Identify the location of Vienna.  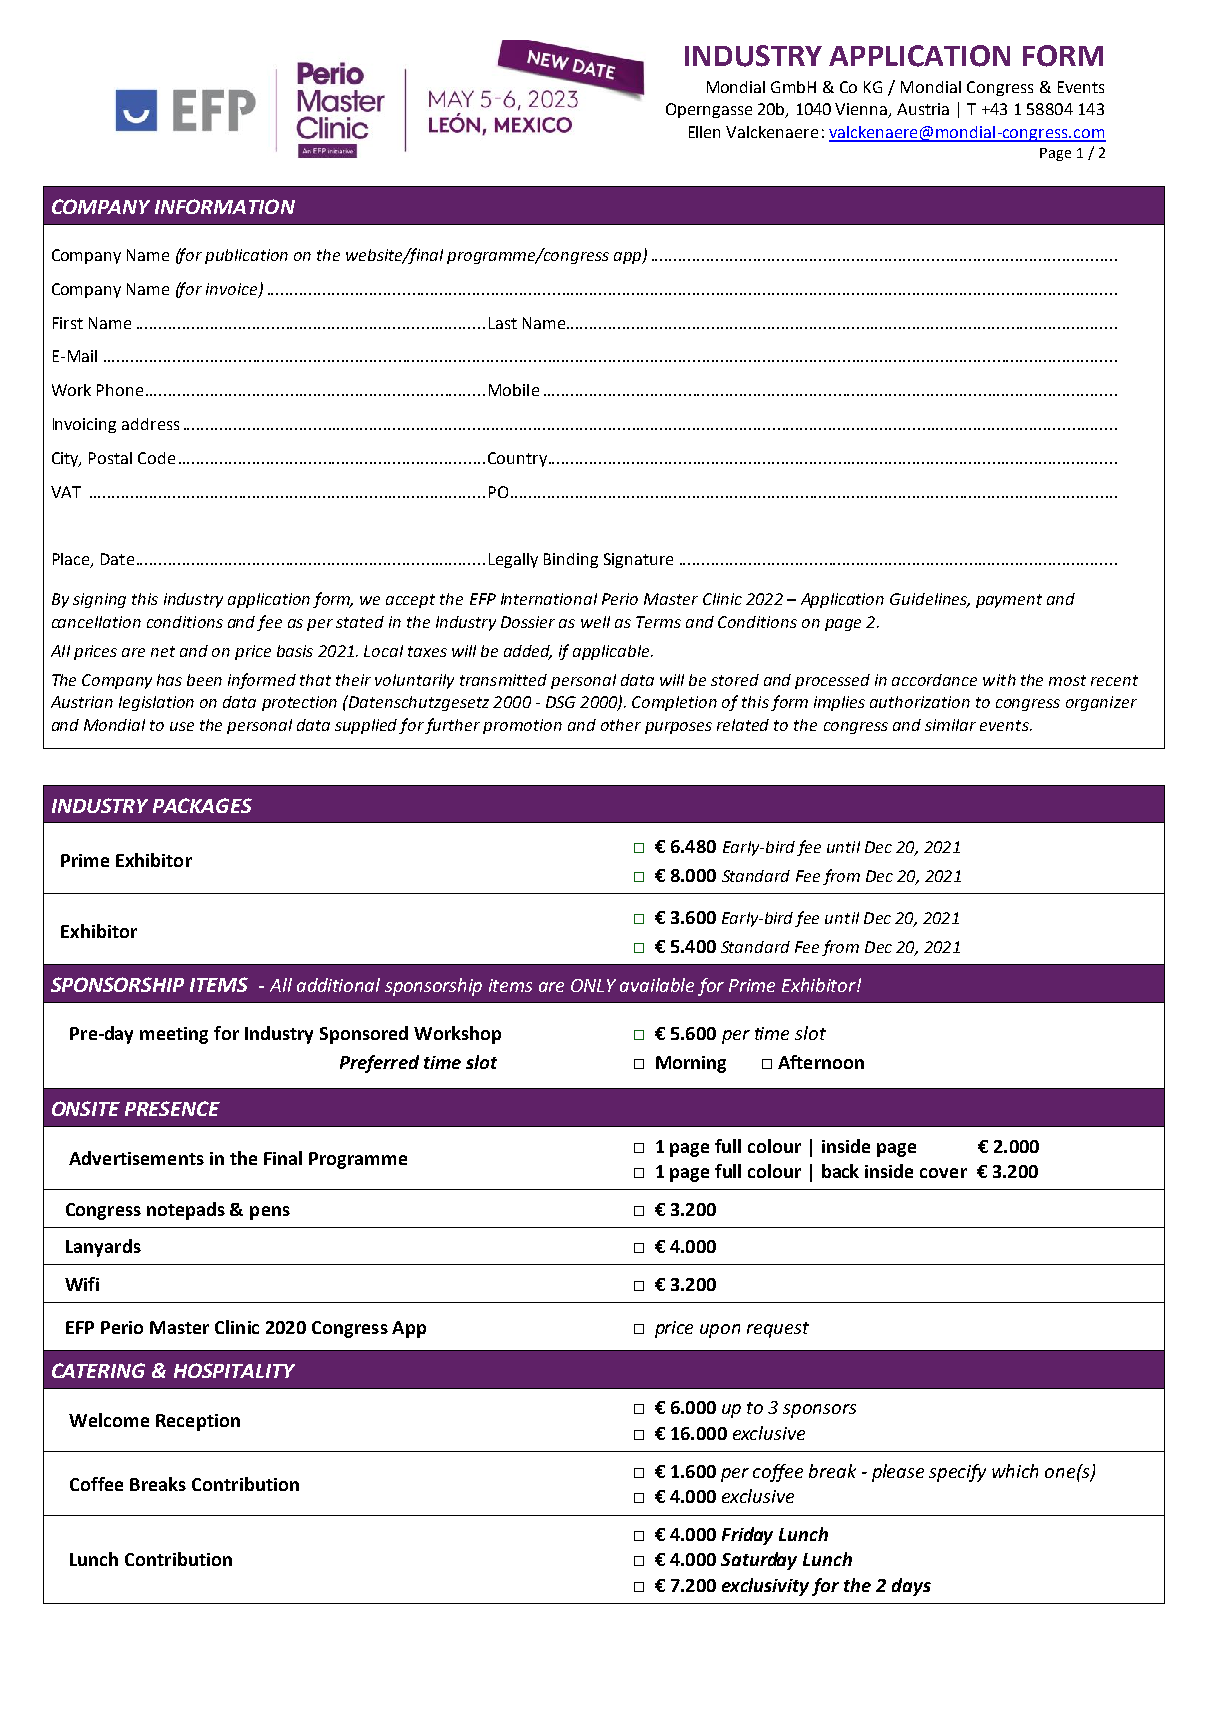
(862, 110).
